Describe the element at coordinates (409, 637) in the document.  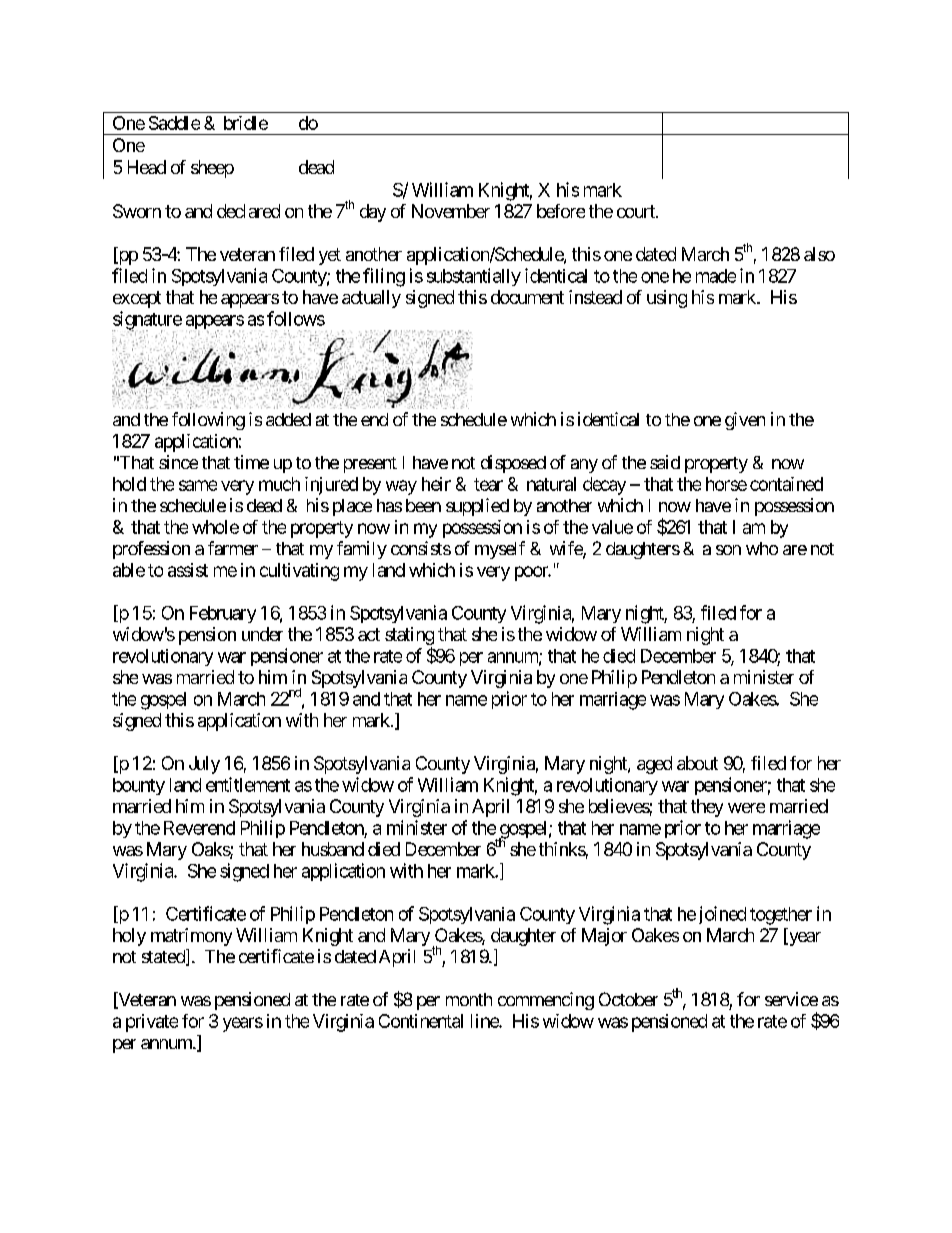
I see `stating` at that location.
